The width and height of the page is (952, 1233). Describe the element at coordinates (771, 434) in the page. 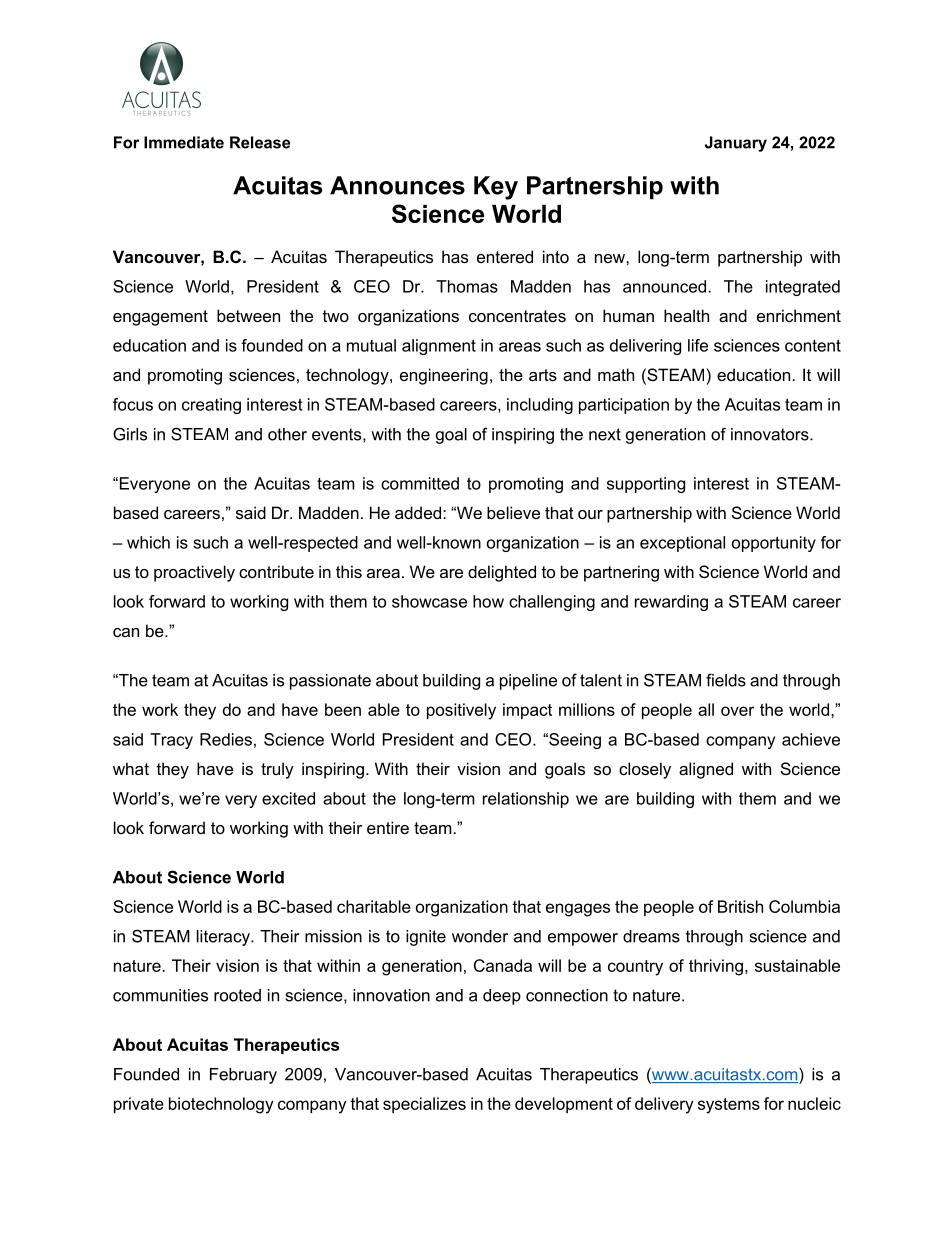

I see `innovators` at that location.
